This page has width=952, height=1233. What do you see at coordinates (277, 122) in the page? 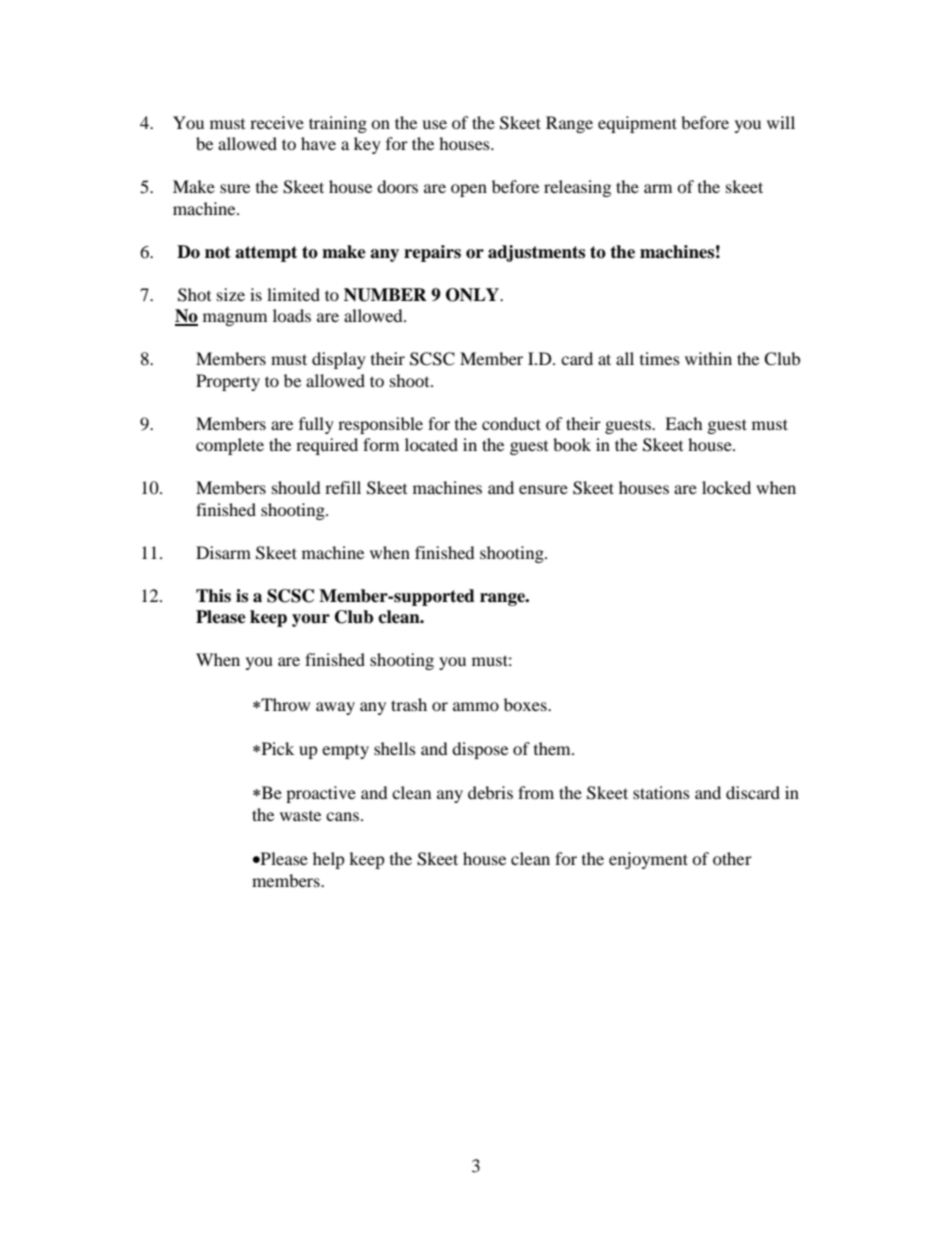
I see `receive` at bounding box center [277, 122].
